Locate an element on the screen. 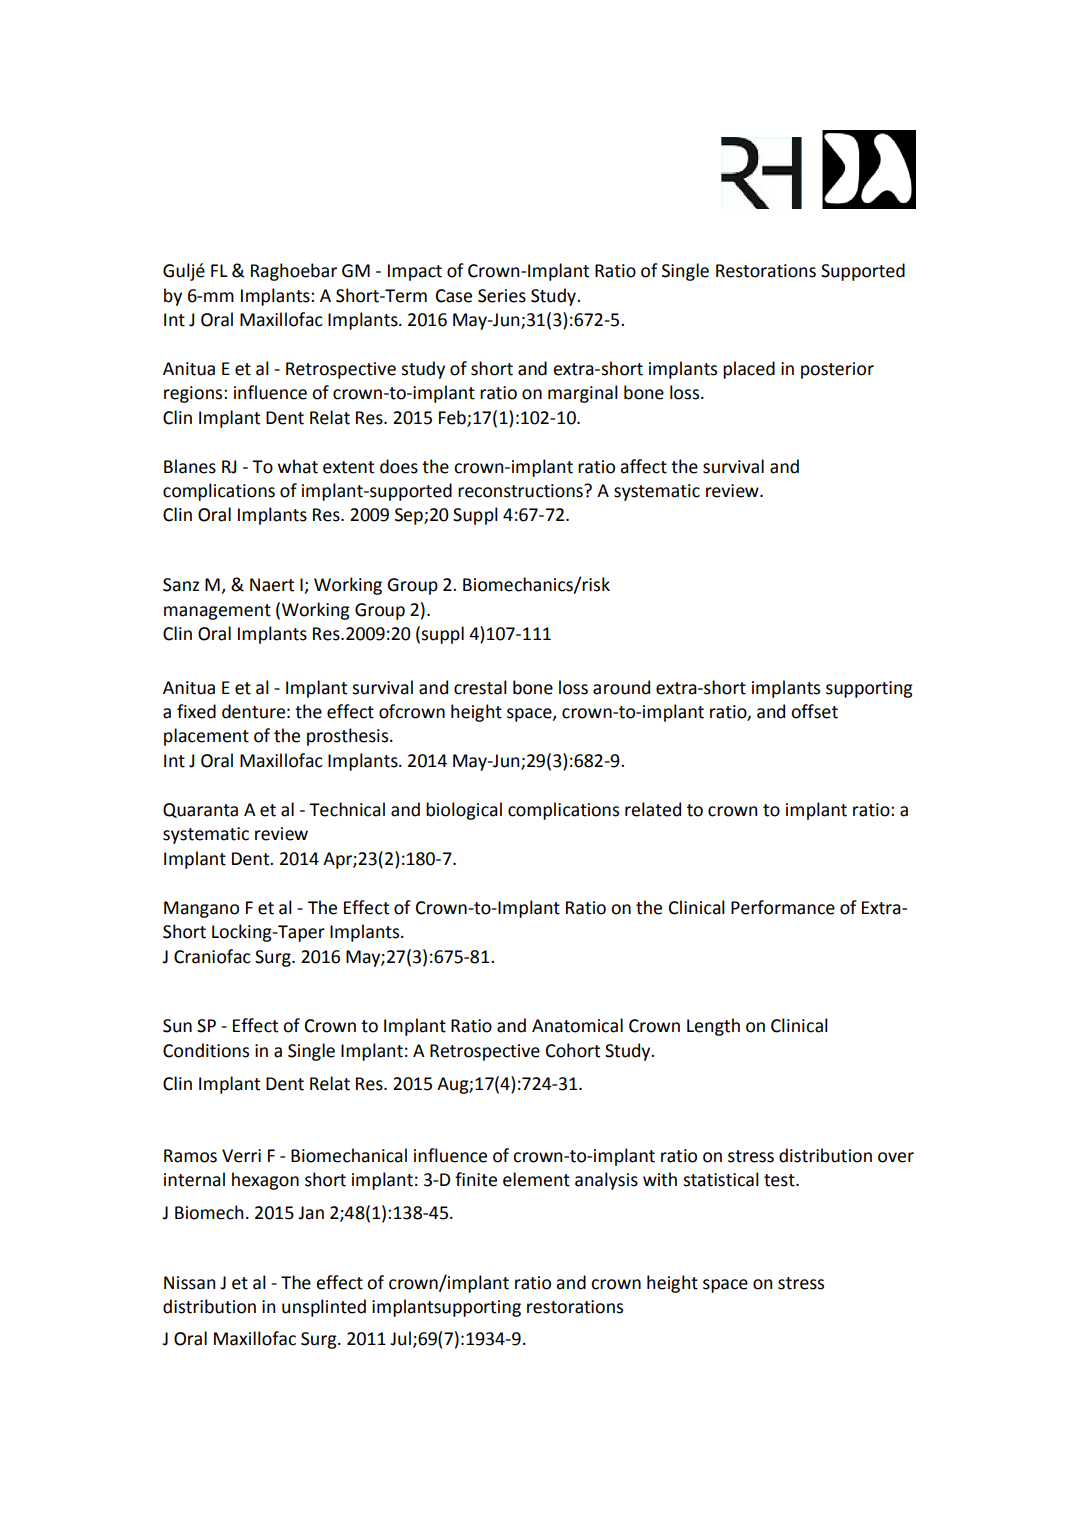 Image resolution: width=1078 pixels, height=1524 pixels. regions is located at coordinates (194, 394).
